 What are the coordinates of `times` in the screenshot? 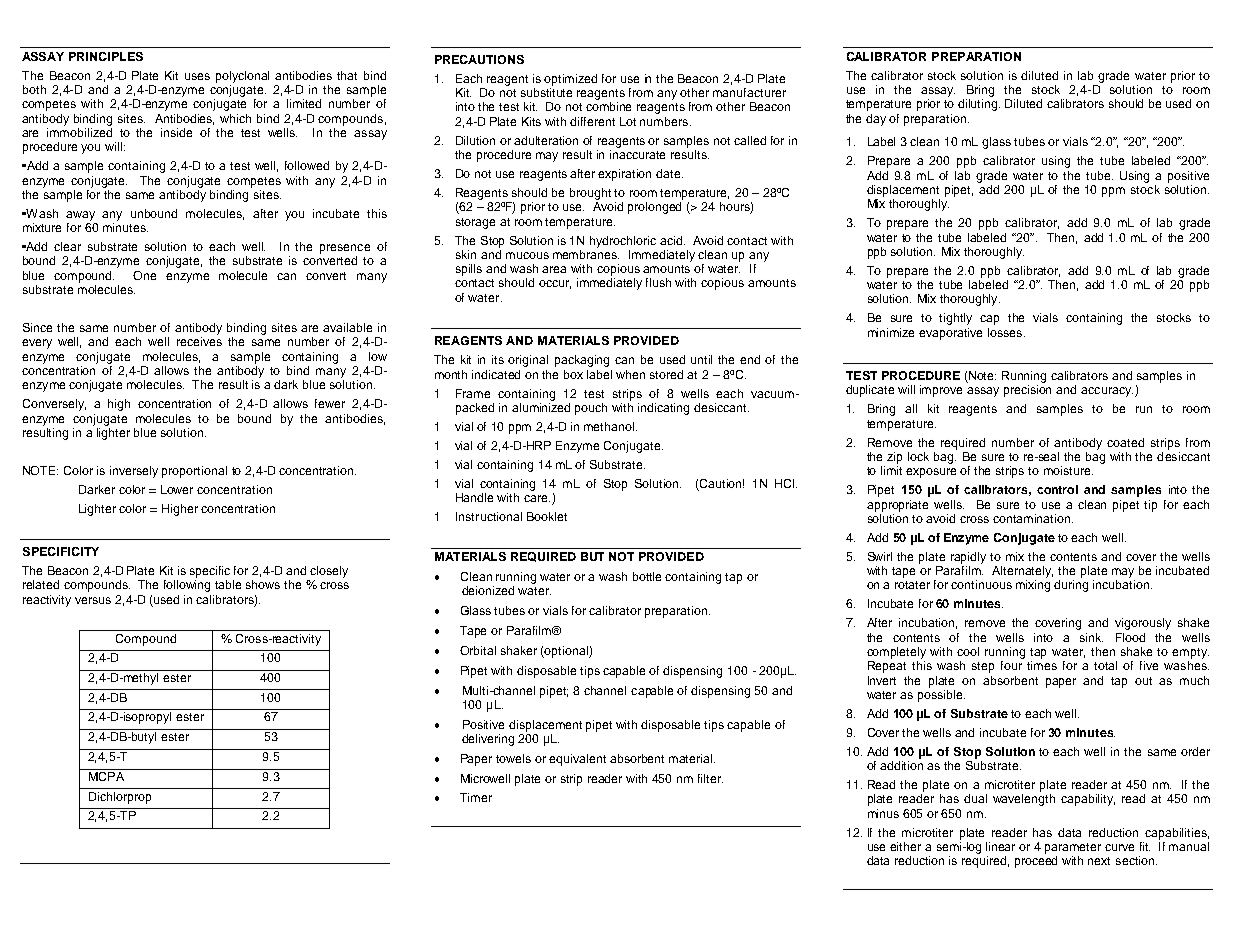 It's located at (1042, 665).
